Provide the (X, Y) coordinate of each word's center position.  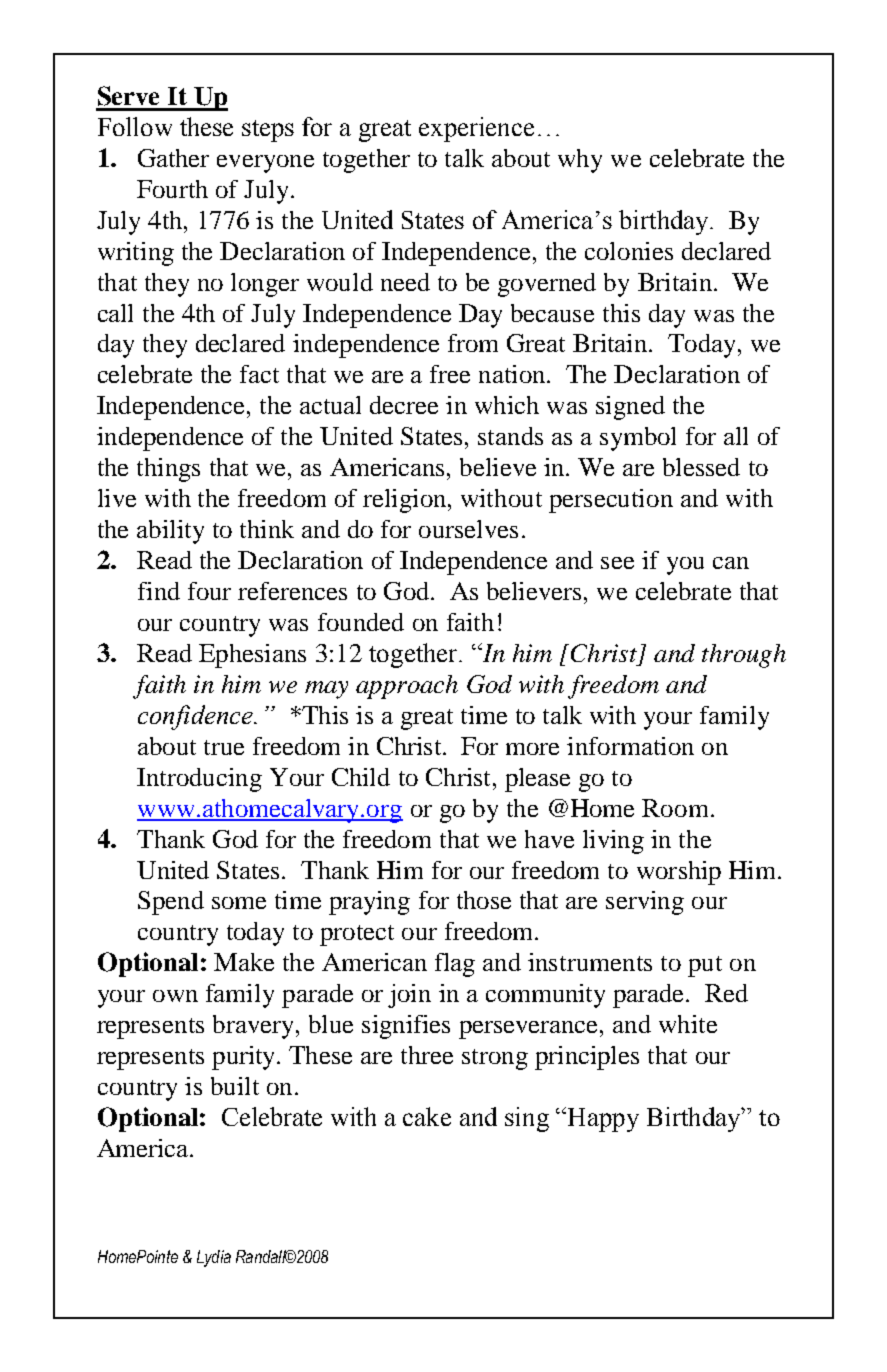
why (580, 161)
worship (679, 873)
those (484, 900)
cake (427, 1116)
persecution (611, 501)
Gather (173, 158)
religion (406, 501)
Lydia (214, 1258)
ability (170, 532)
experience (476, 129)
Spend (171, 903)
